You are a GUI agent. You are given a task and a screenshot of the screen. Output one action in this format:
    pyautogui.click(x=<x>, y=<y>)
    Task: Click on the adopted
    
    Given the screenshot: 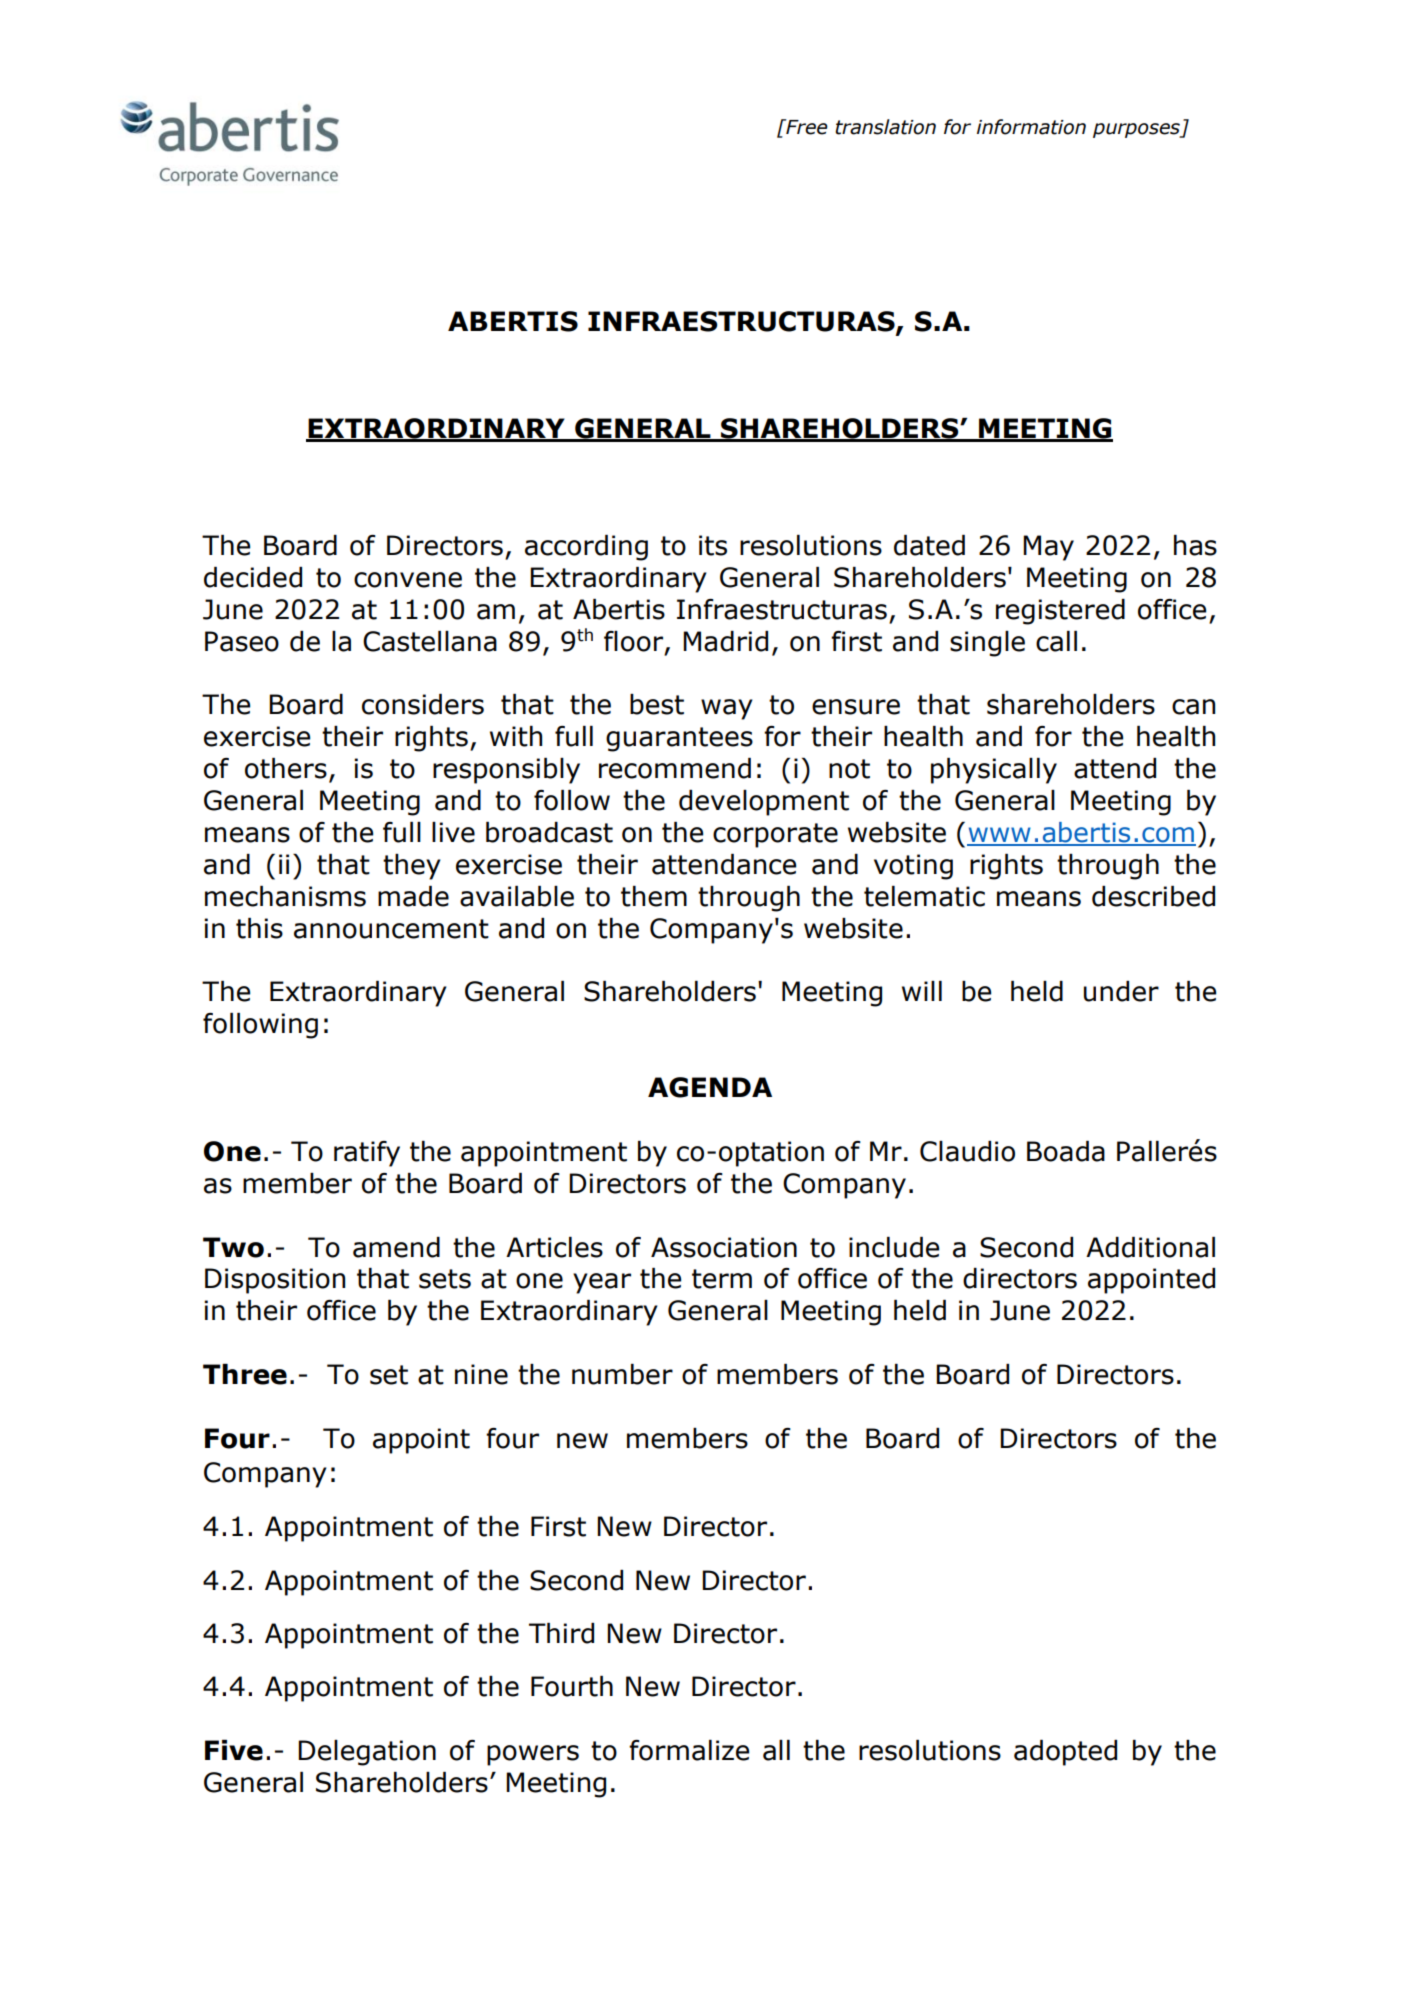 What is the action you would take?
    pyautogui.click(x=1065, y=1753)
